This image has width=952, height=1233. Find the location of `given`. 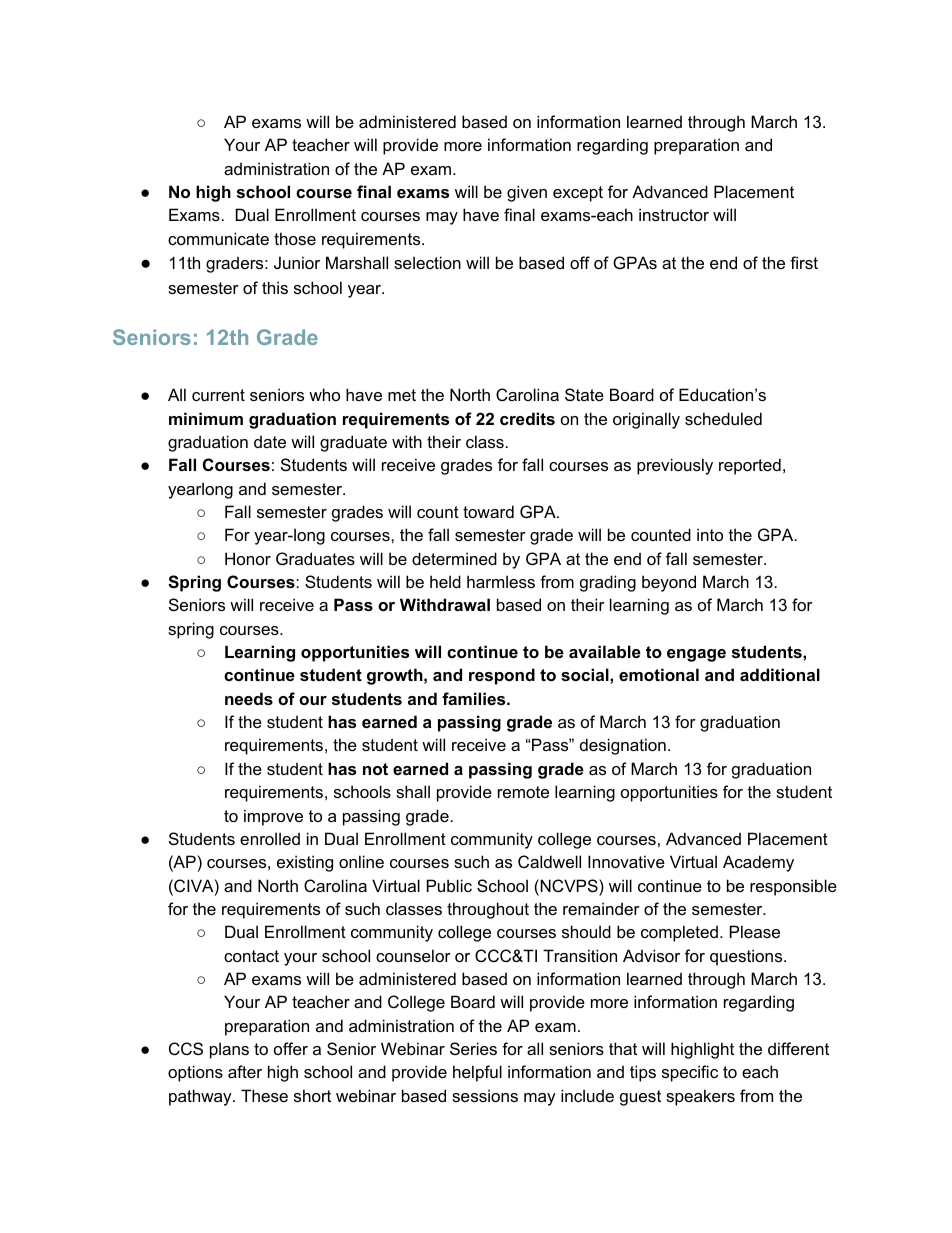

given is located at coordinates (527, 193).
